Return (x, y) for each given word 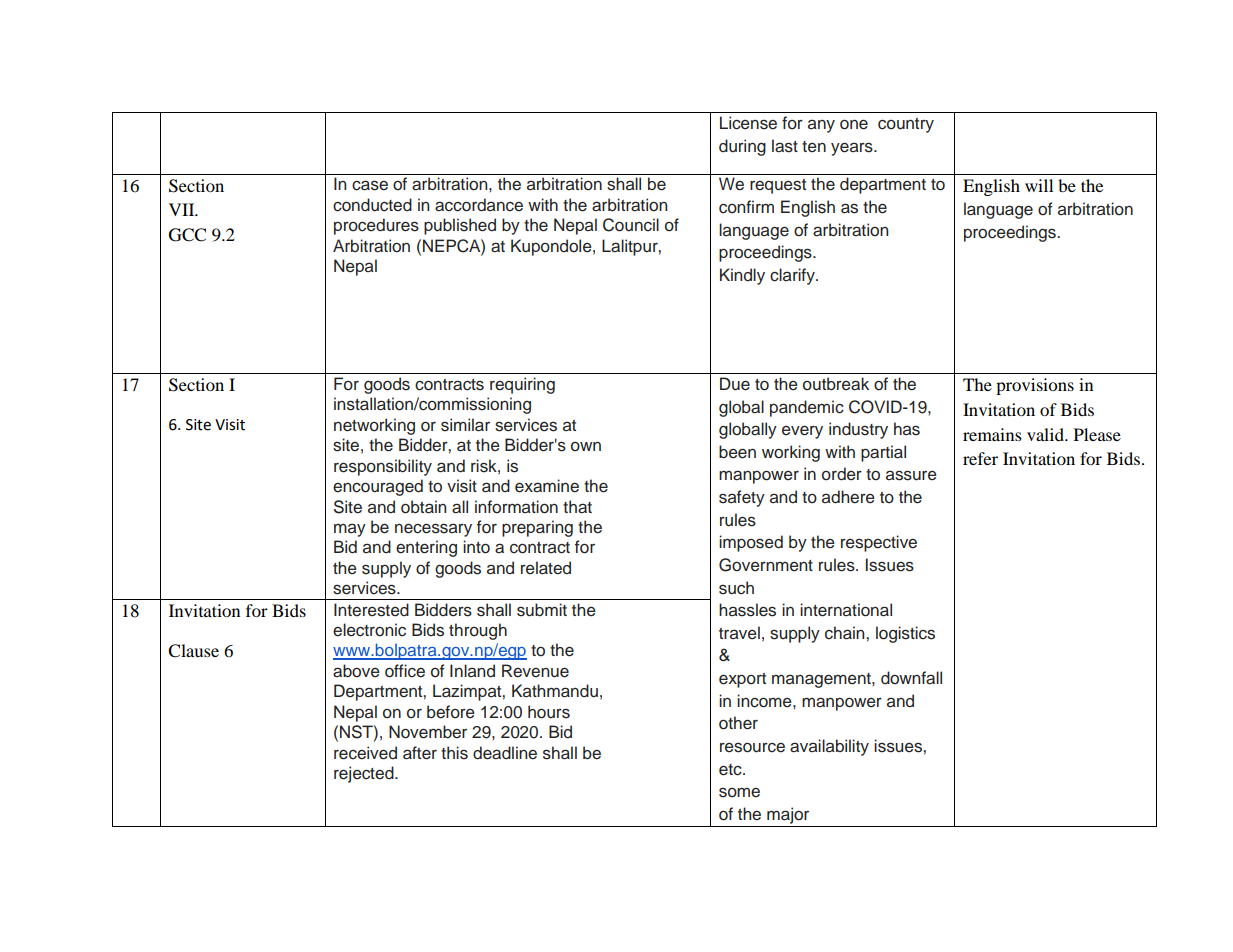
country (906, 125)
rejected (365, 774)
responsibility (383, 467)
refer (980, 458)
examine (547, 486)
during (742, 147)
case (370, 185)
